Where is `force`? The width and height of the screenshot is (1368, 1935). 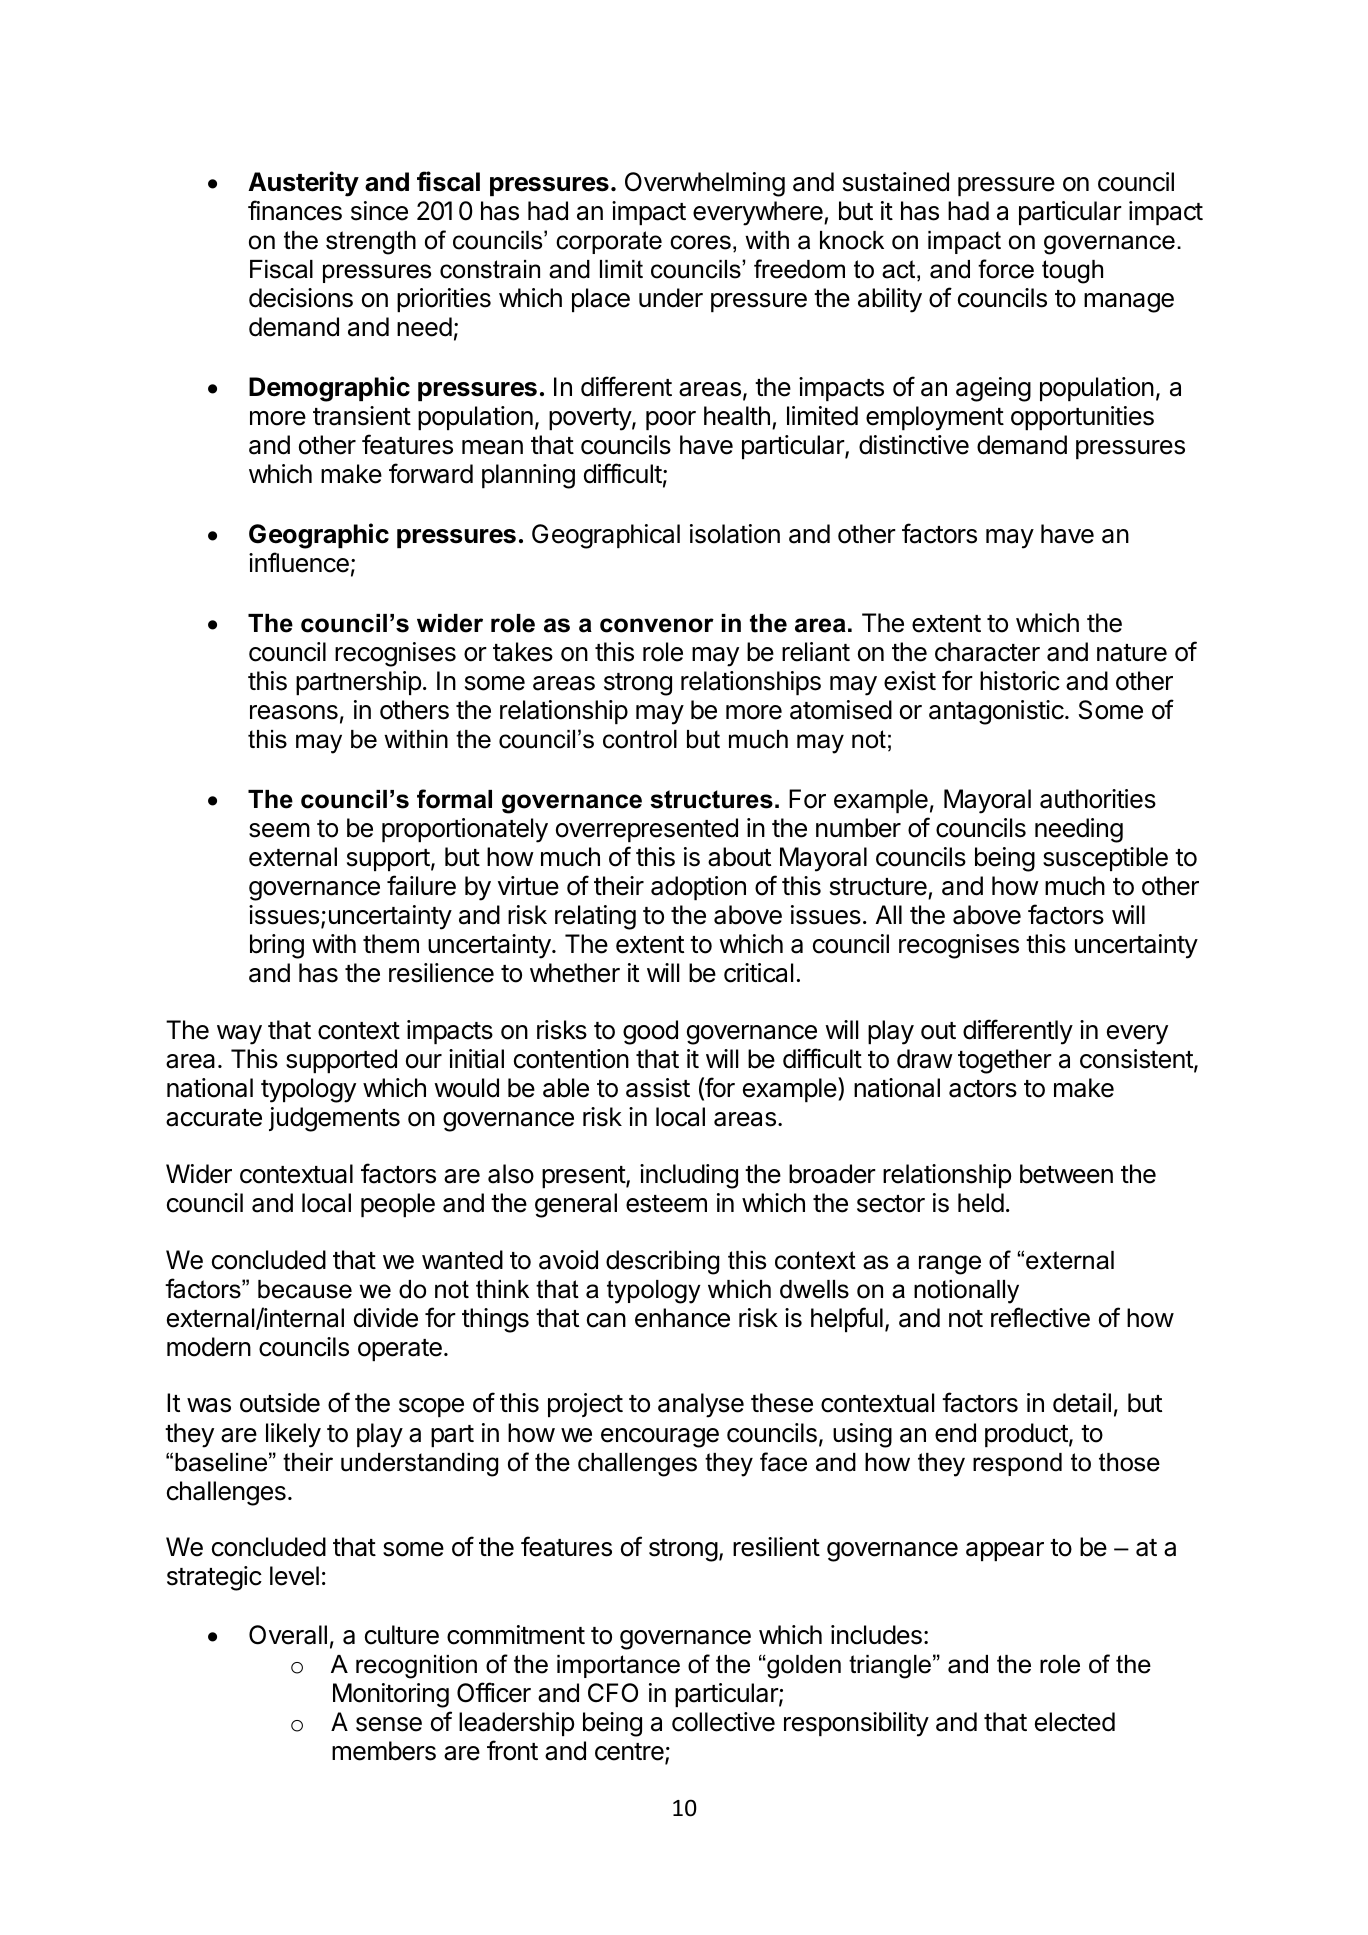
force is located at coordinates (1006, 269).
